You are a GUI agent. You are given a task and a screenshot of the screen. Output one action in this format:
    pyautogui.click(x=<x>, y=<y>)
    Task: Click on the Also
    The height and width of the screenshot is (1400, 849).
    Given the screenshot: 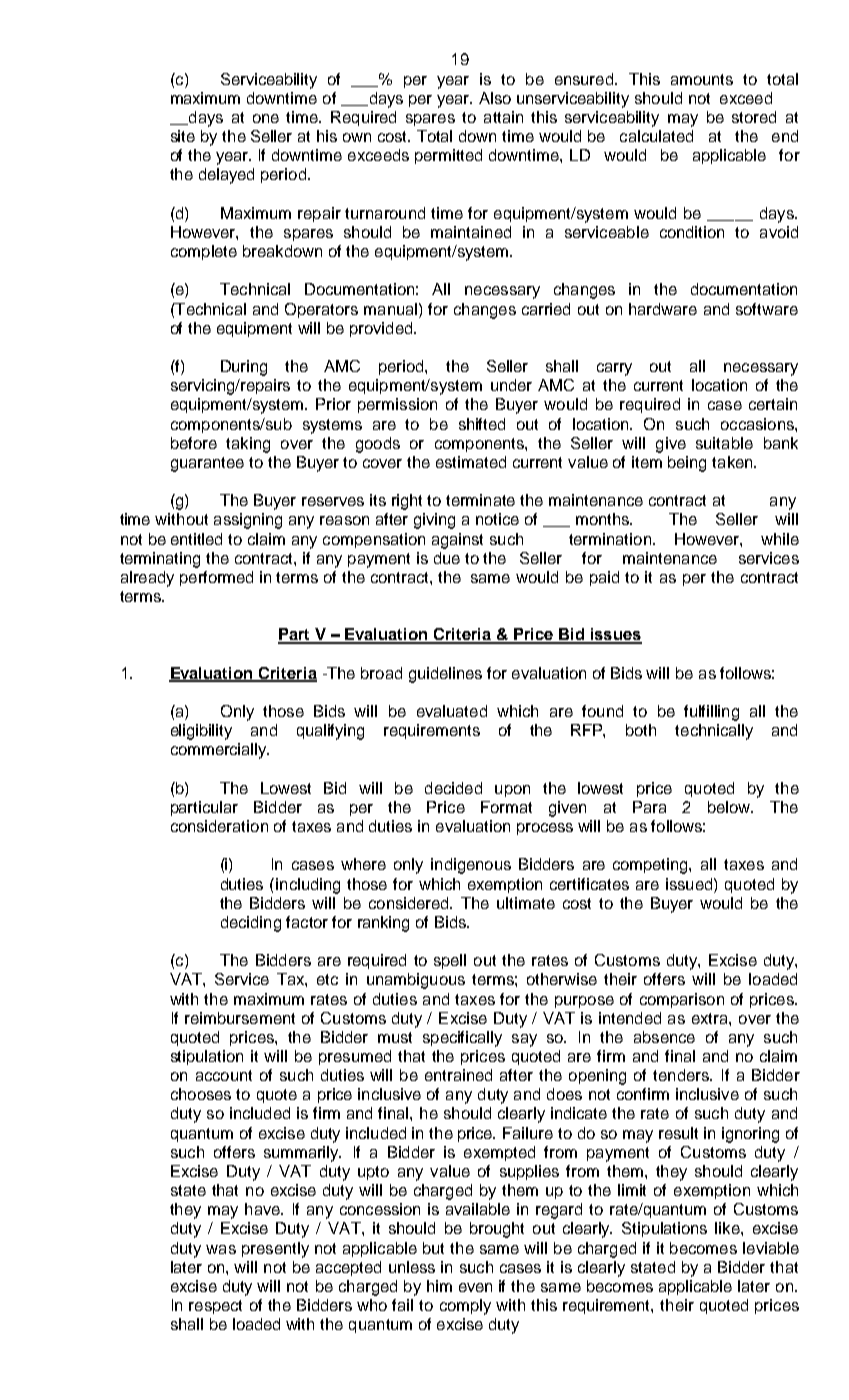 What is the action you would take?
    pyautogui.click(x=495, y=98)
